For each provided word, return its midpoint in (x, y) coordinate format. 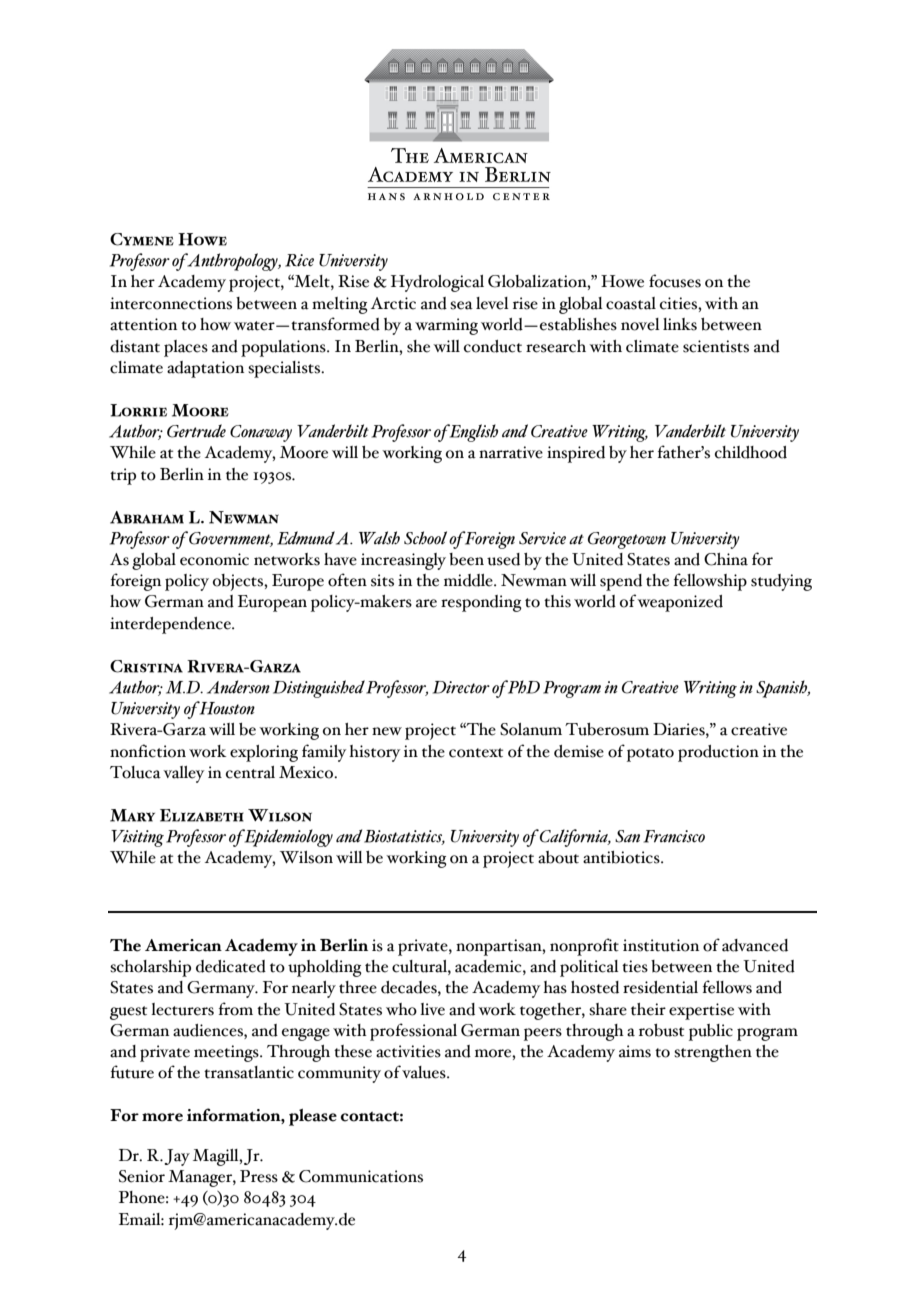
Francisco (674, 836)
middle (469, 580)
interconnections (171, 303)
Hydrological (437, 283)
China (726, 559)
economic (214, 559)
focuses (675, 281)
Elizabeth (202, 815)
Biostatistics (404, 837)
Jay (177, 1157)
